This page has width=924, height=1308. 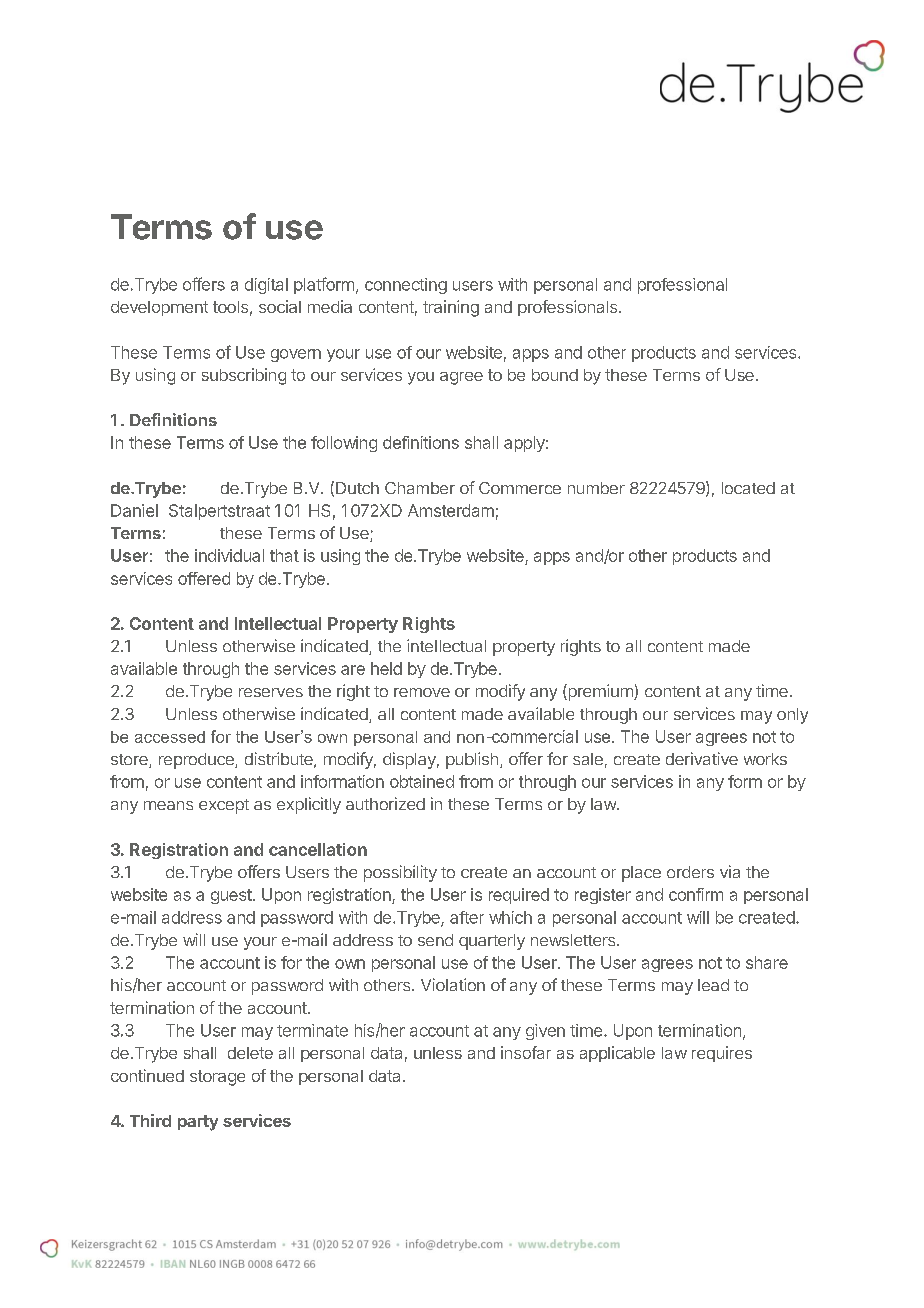 I want to click on development, so click(x=159, y=308).
